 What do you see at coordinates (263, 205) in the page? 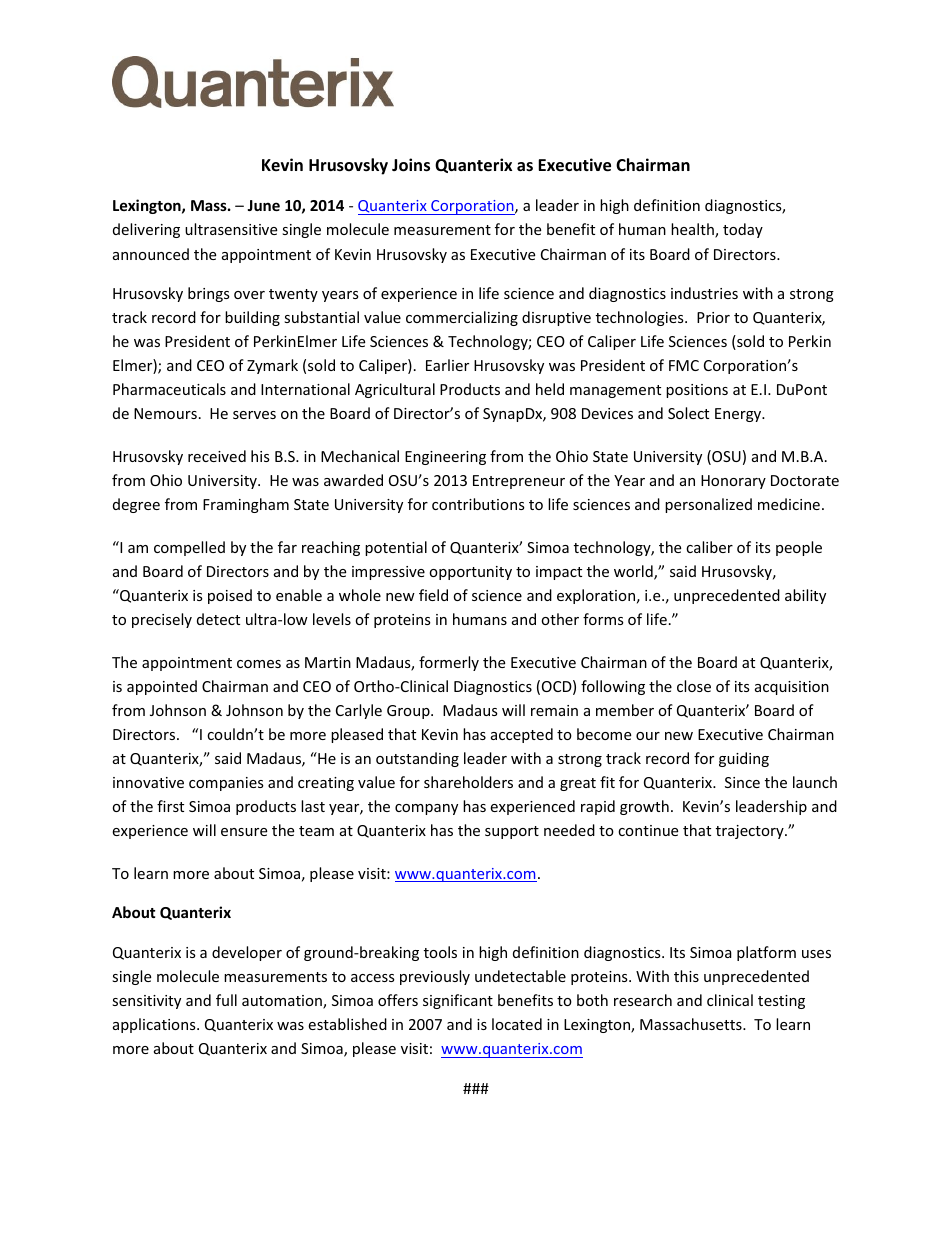
I see `June` at bounding box center [263, 205].
